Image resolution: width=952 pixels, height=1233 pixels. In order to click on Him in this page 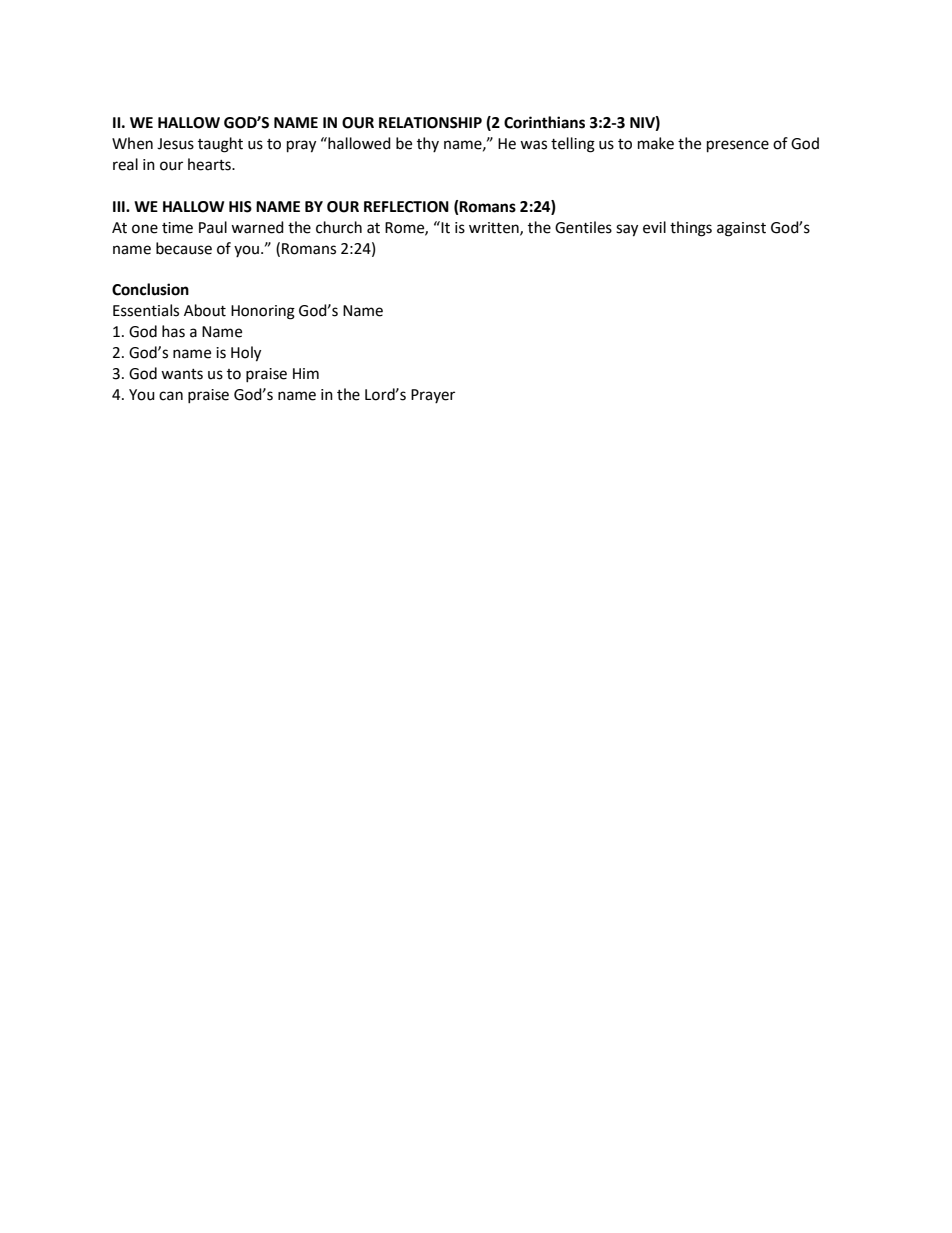, I will do `click(306, 373)`.
